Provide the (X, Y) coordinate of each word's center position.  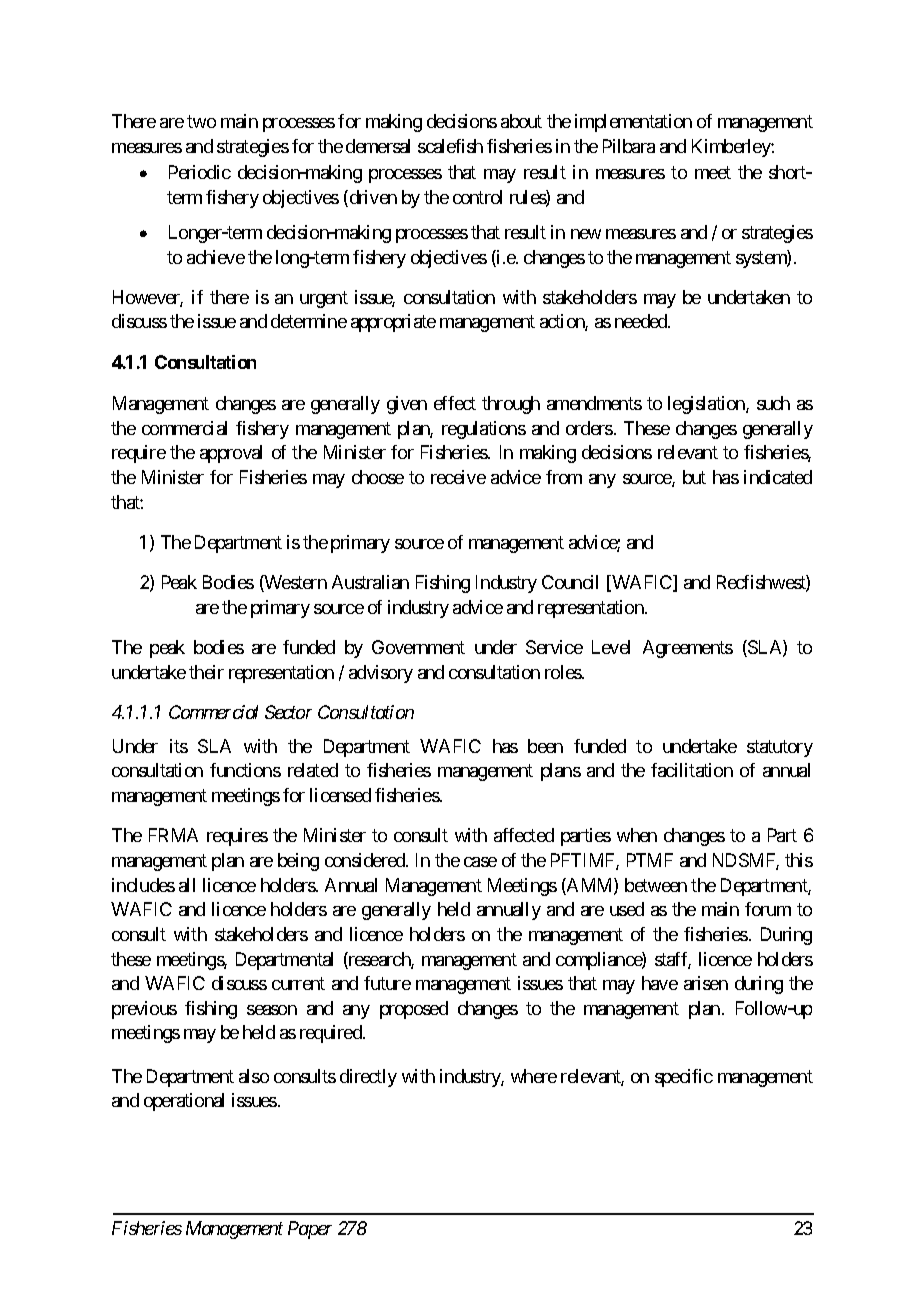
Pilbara (629, 146)
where (534, 1076)
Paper (310, 1230)
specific (684, 1078)
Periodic (200, 172)
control (477, 197)
